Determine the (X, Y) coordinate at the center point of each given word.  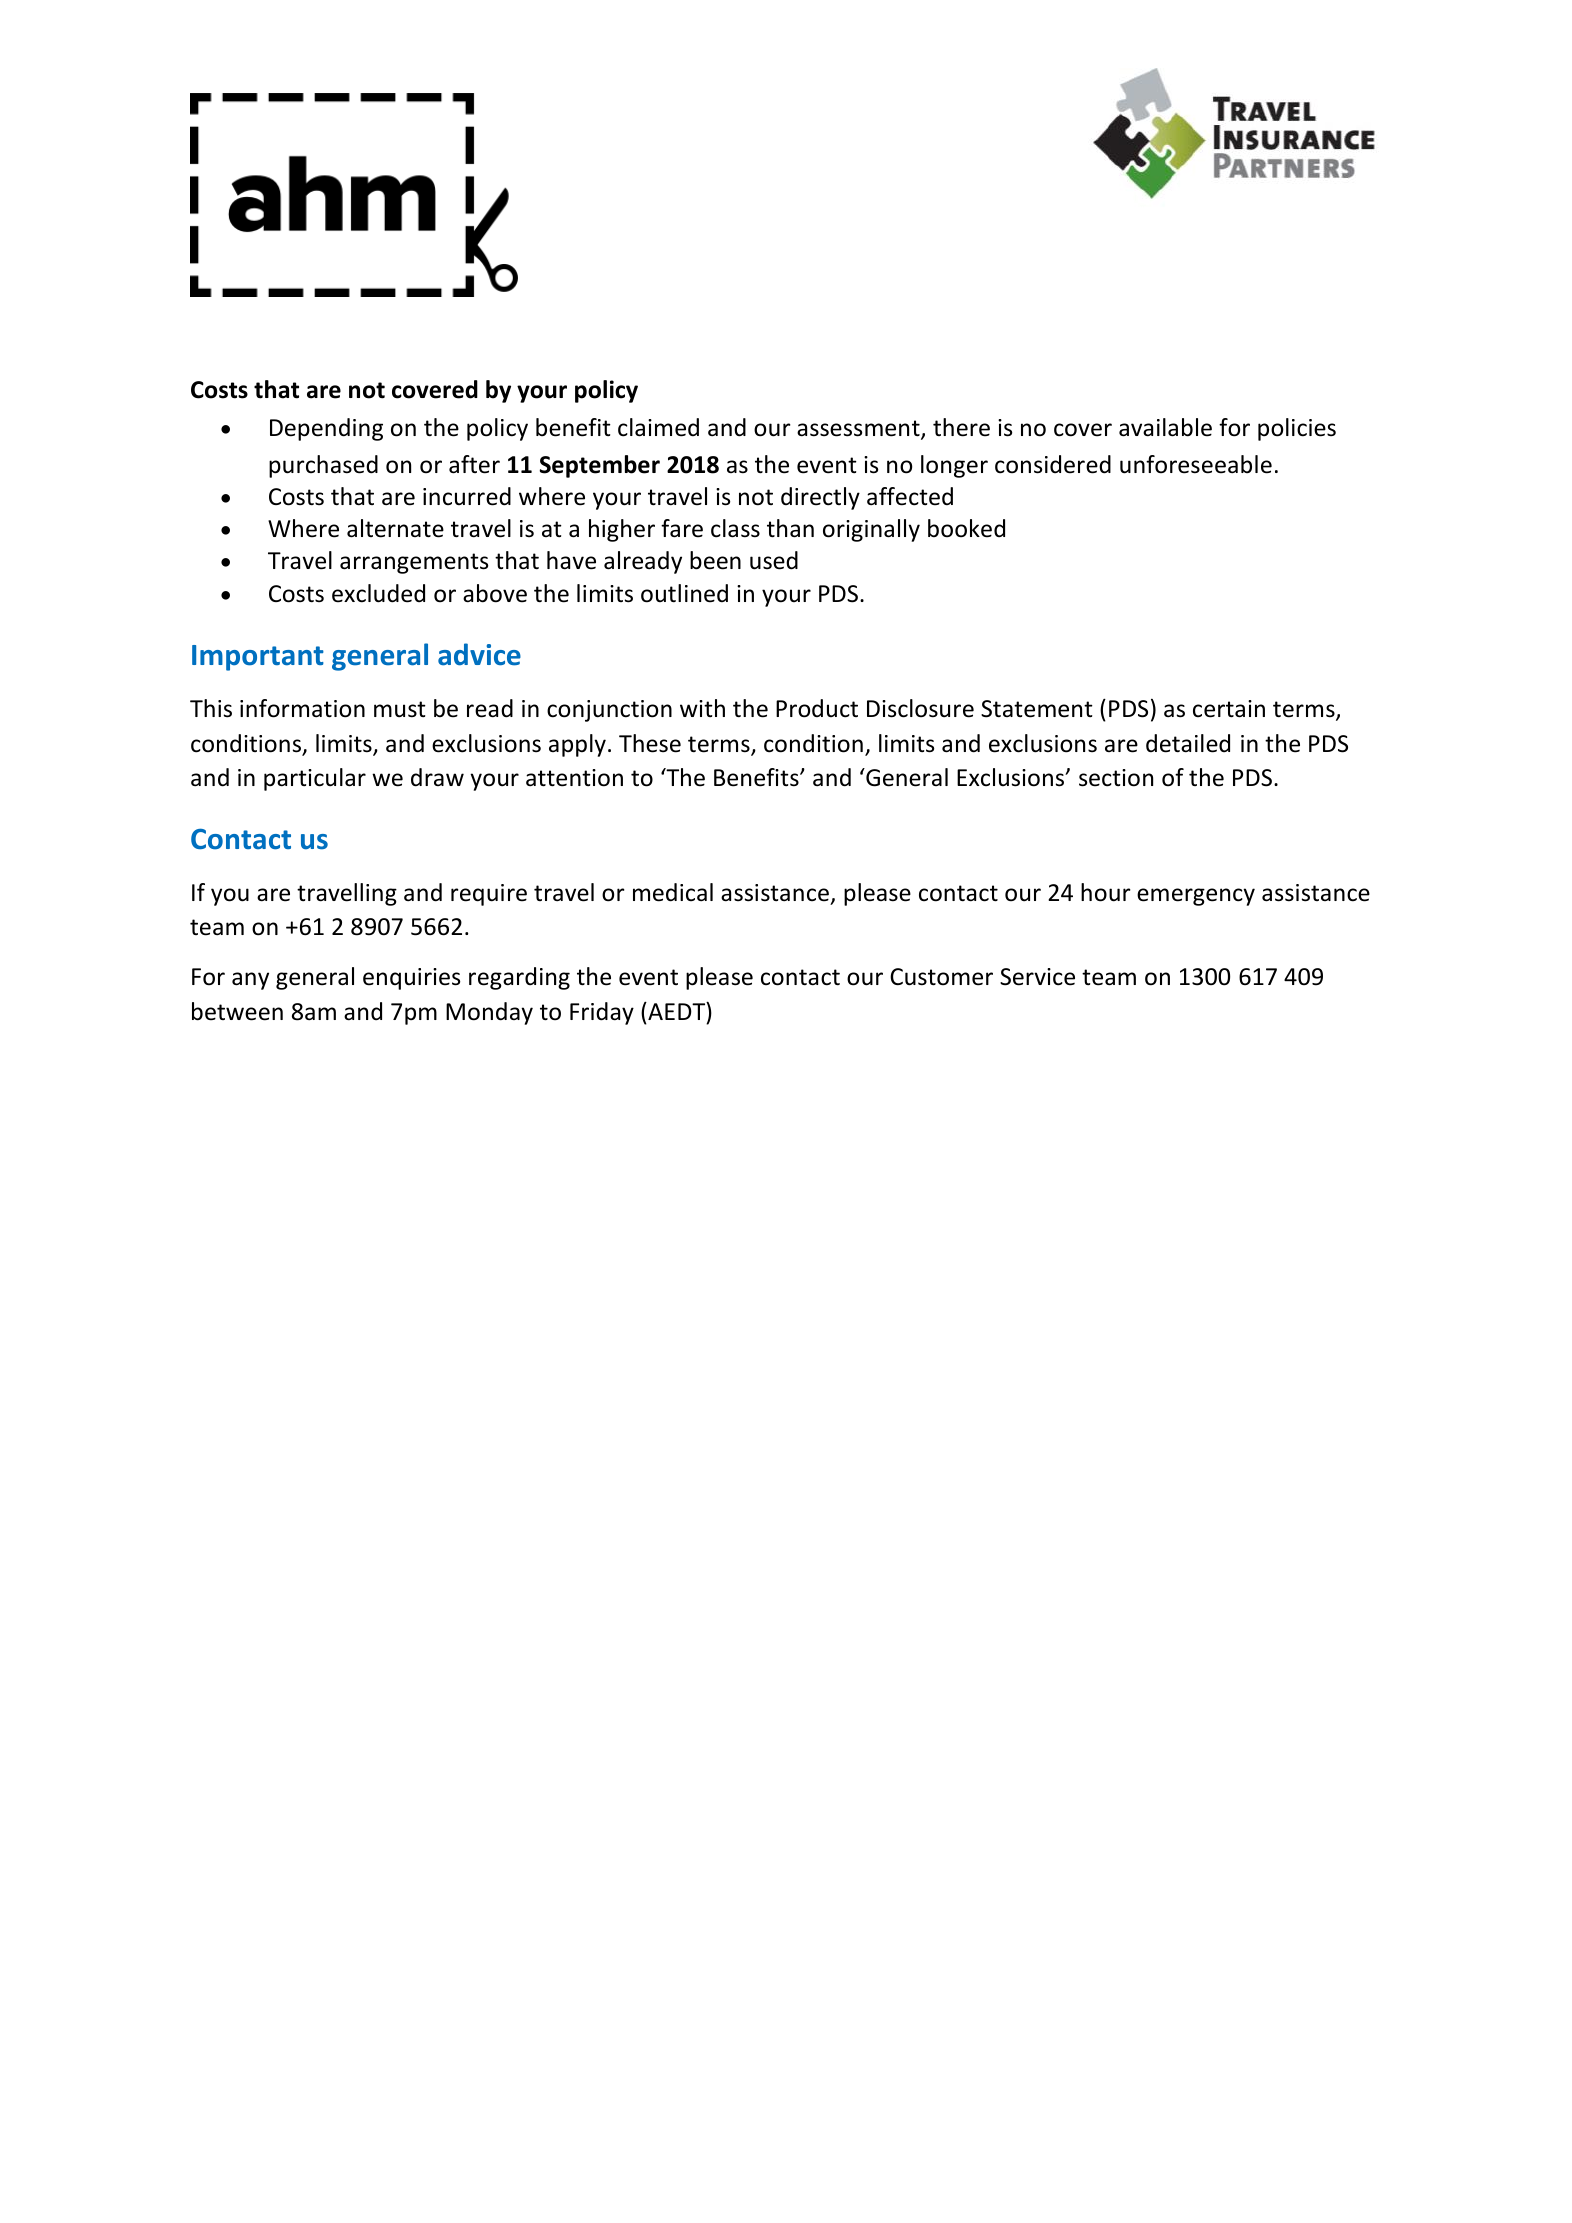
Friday (602, 1013)
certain (1229, 709)
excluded (378, 593)
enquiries (411, 979)
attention (574, 778)
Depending (326, 429)
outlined (684, 593)
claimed (658, 427)
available (1165, 427)
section (1116, 778)
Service (1037, 977)
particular (315, 779)
